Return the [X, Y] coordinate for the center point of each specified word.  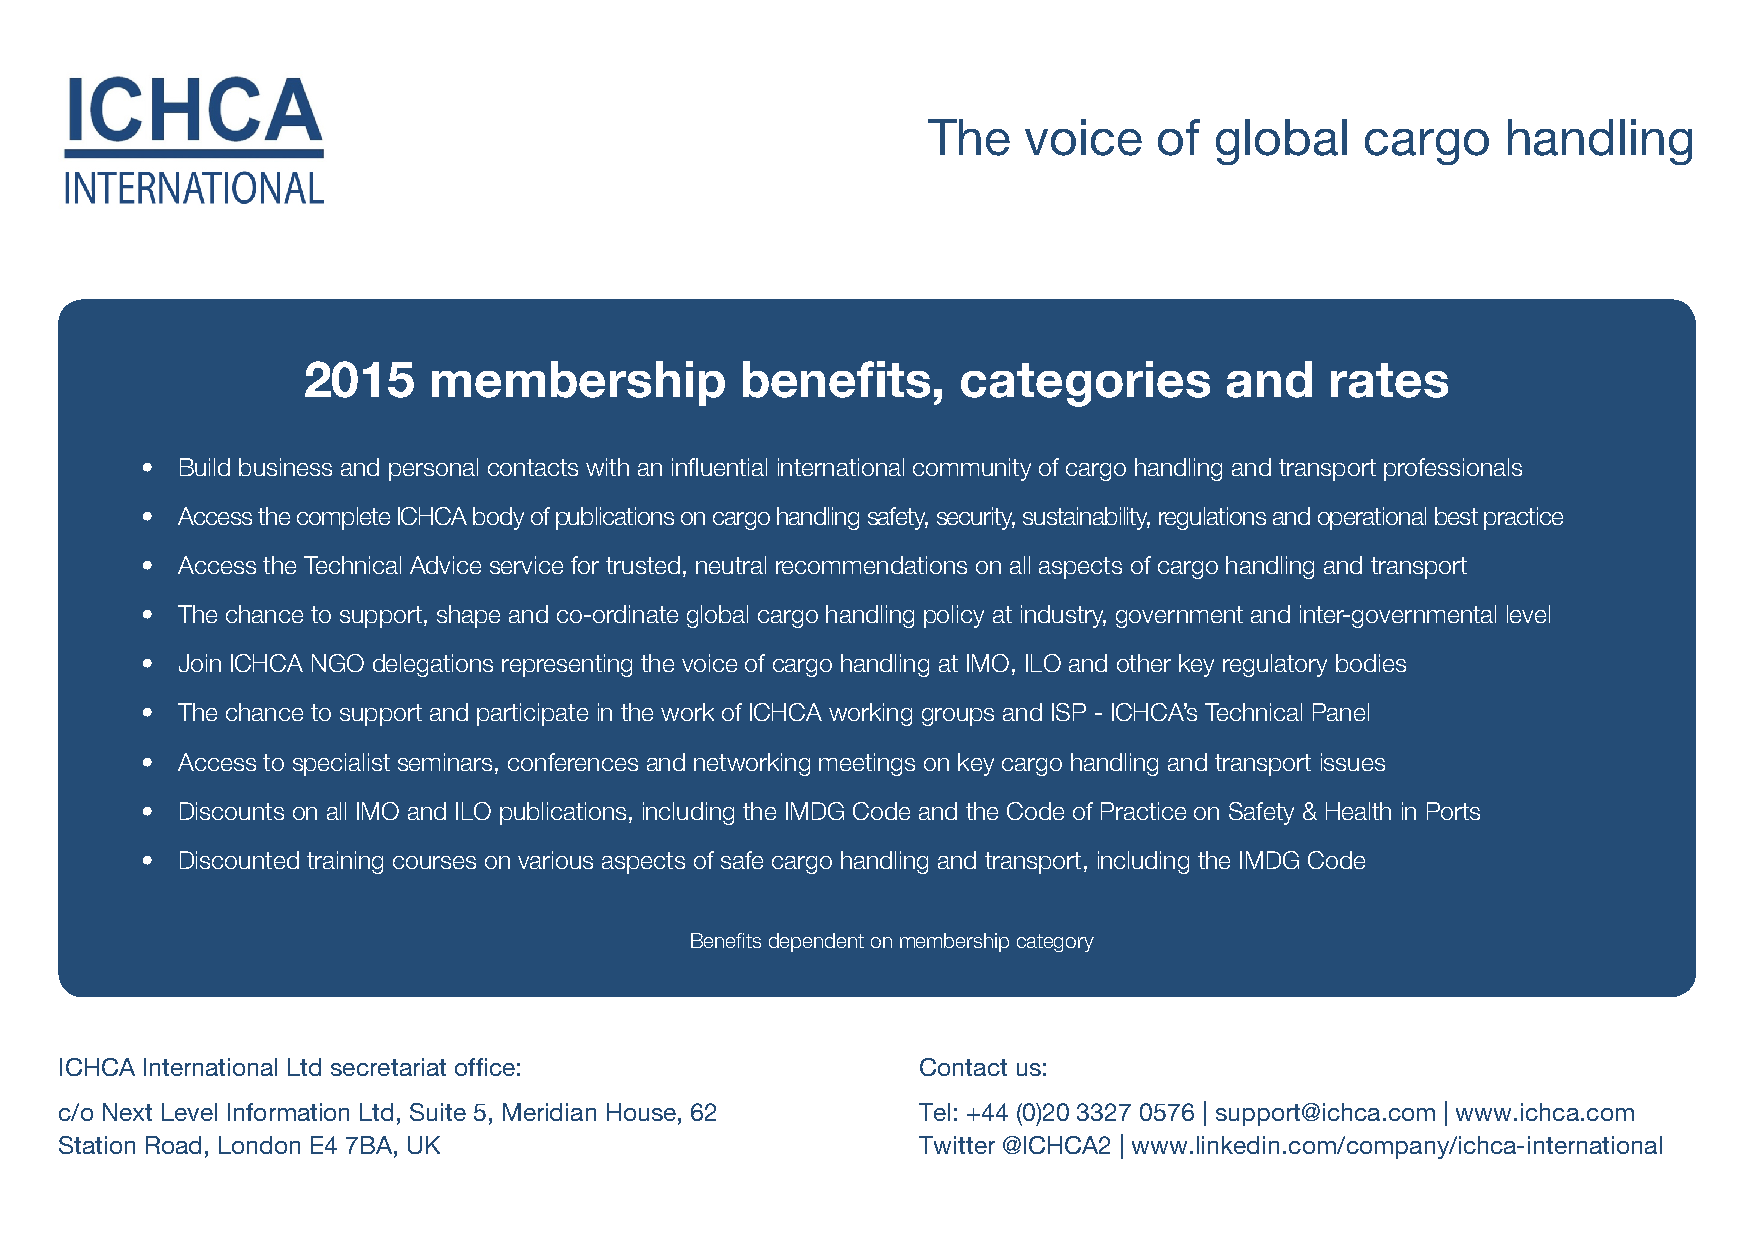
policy [954, 616]
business [285, 467]
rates [1389, 380]
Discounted [239, 860]
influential [719, 467]
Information [288, 1112]
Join [200, 663]
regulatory [1275, 665]
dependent [816, 942]
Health [1358, 811]
